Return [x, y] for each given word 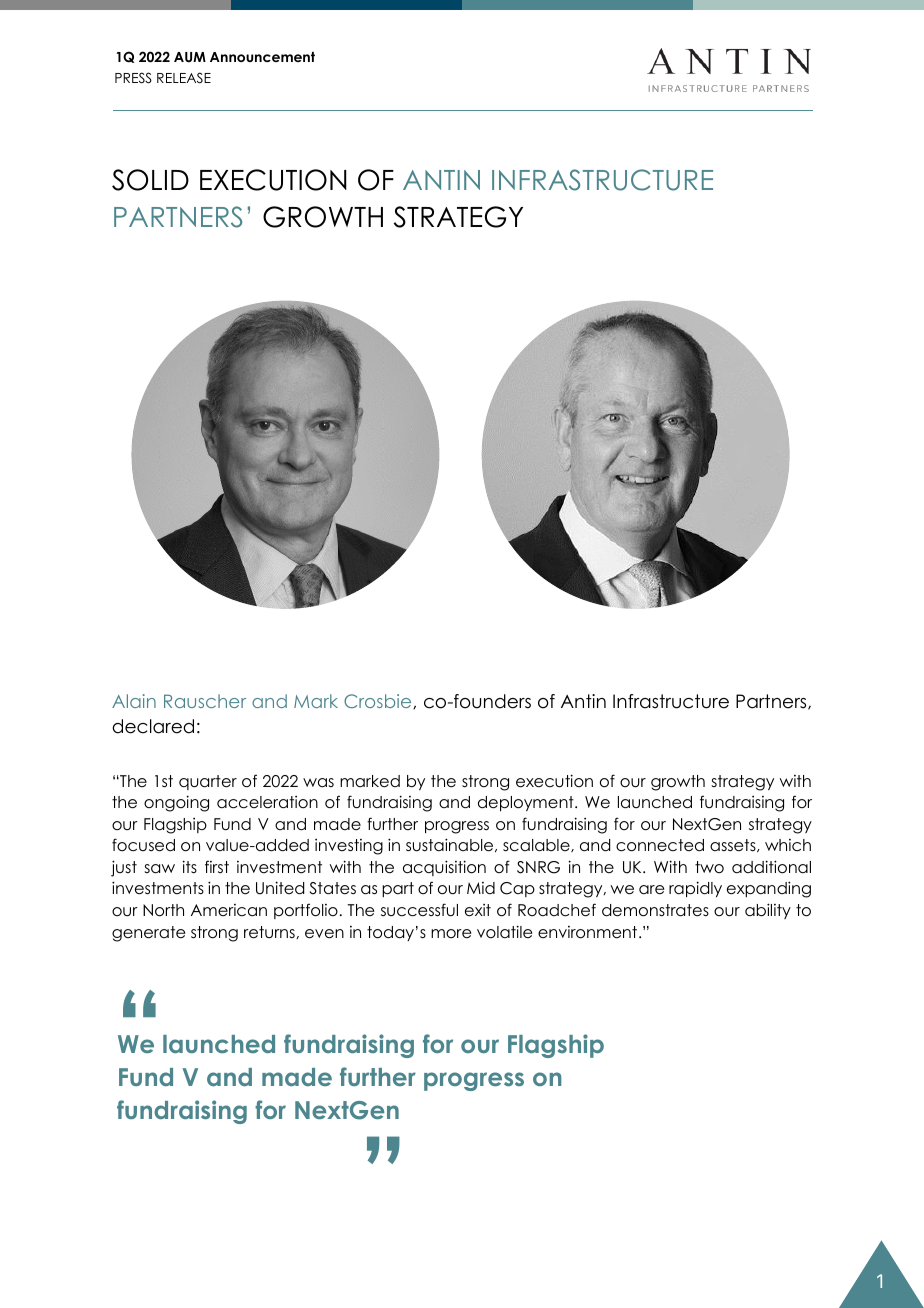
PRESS [133, 78]
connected [660, 845]
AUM [190, 57]
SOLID [150, 180]
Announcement [262, 57]
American [229, 910]
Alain [134, 701]
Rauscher [205, 701]
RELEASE [184, 78]
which [788, 845]
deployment [527, 803]
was [318, 782]
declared [153, 726]
